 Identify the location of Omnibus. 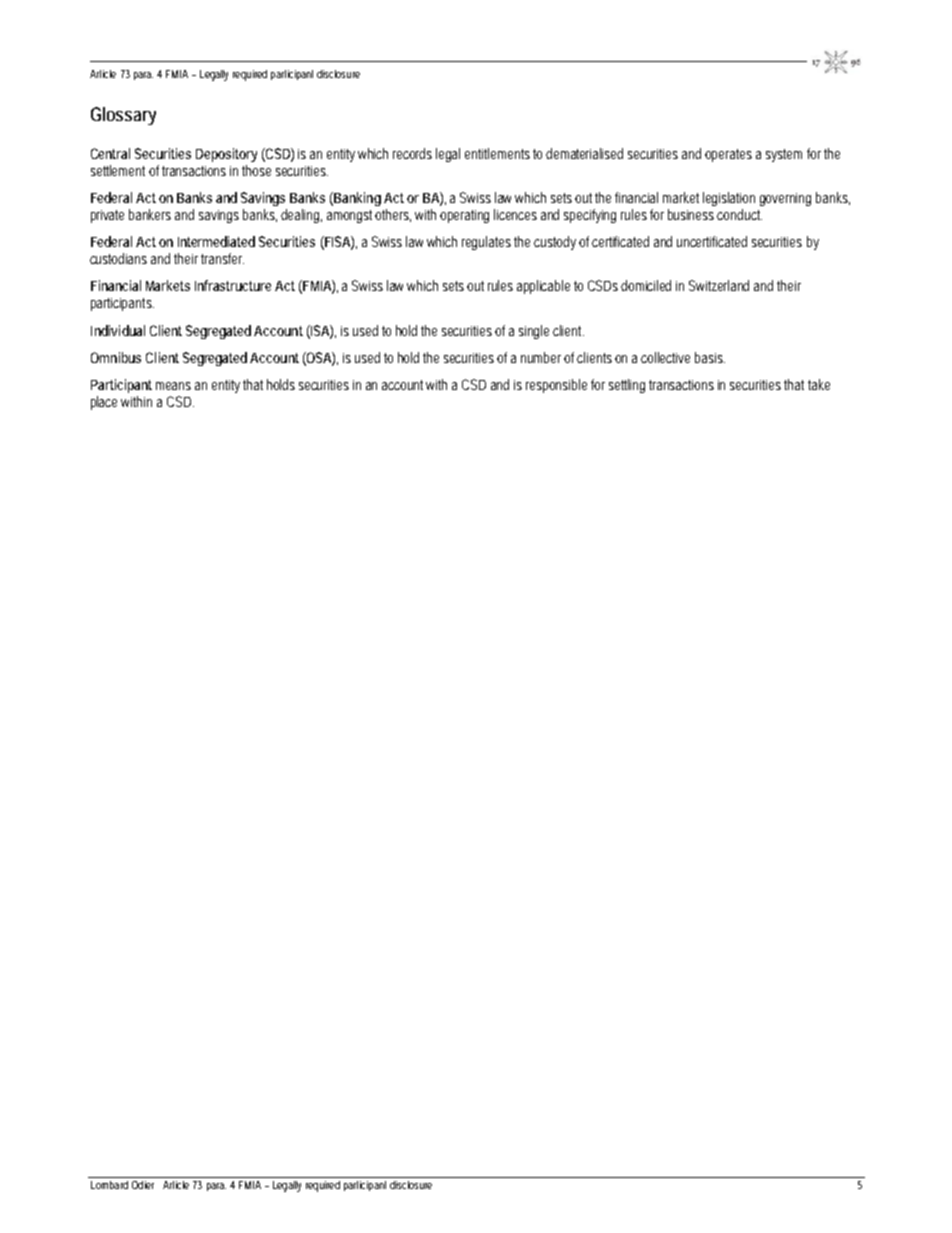
(116, 357).
